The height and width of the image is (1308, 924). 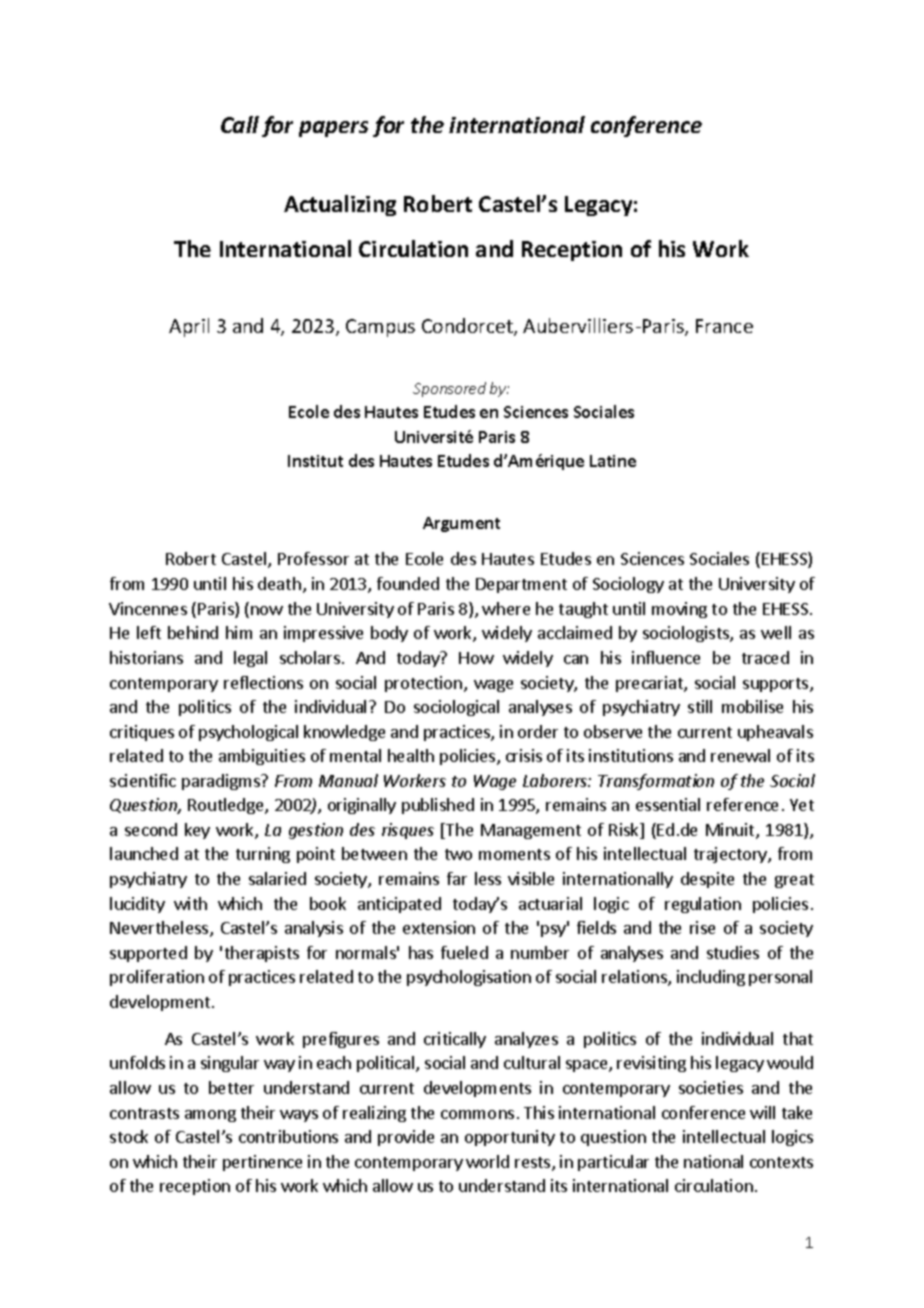 I want to click on among, so click(x=210, y=1116).
